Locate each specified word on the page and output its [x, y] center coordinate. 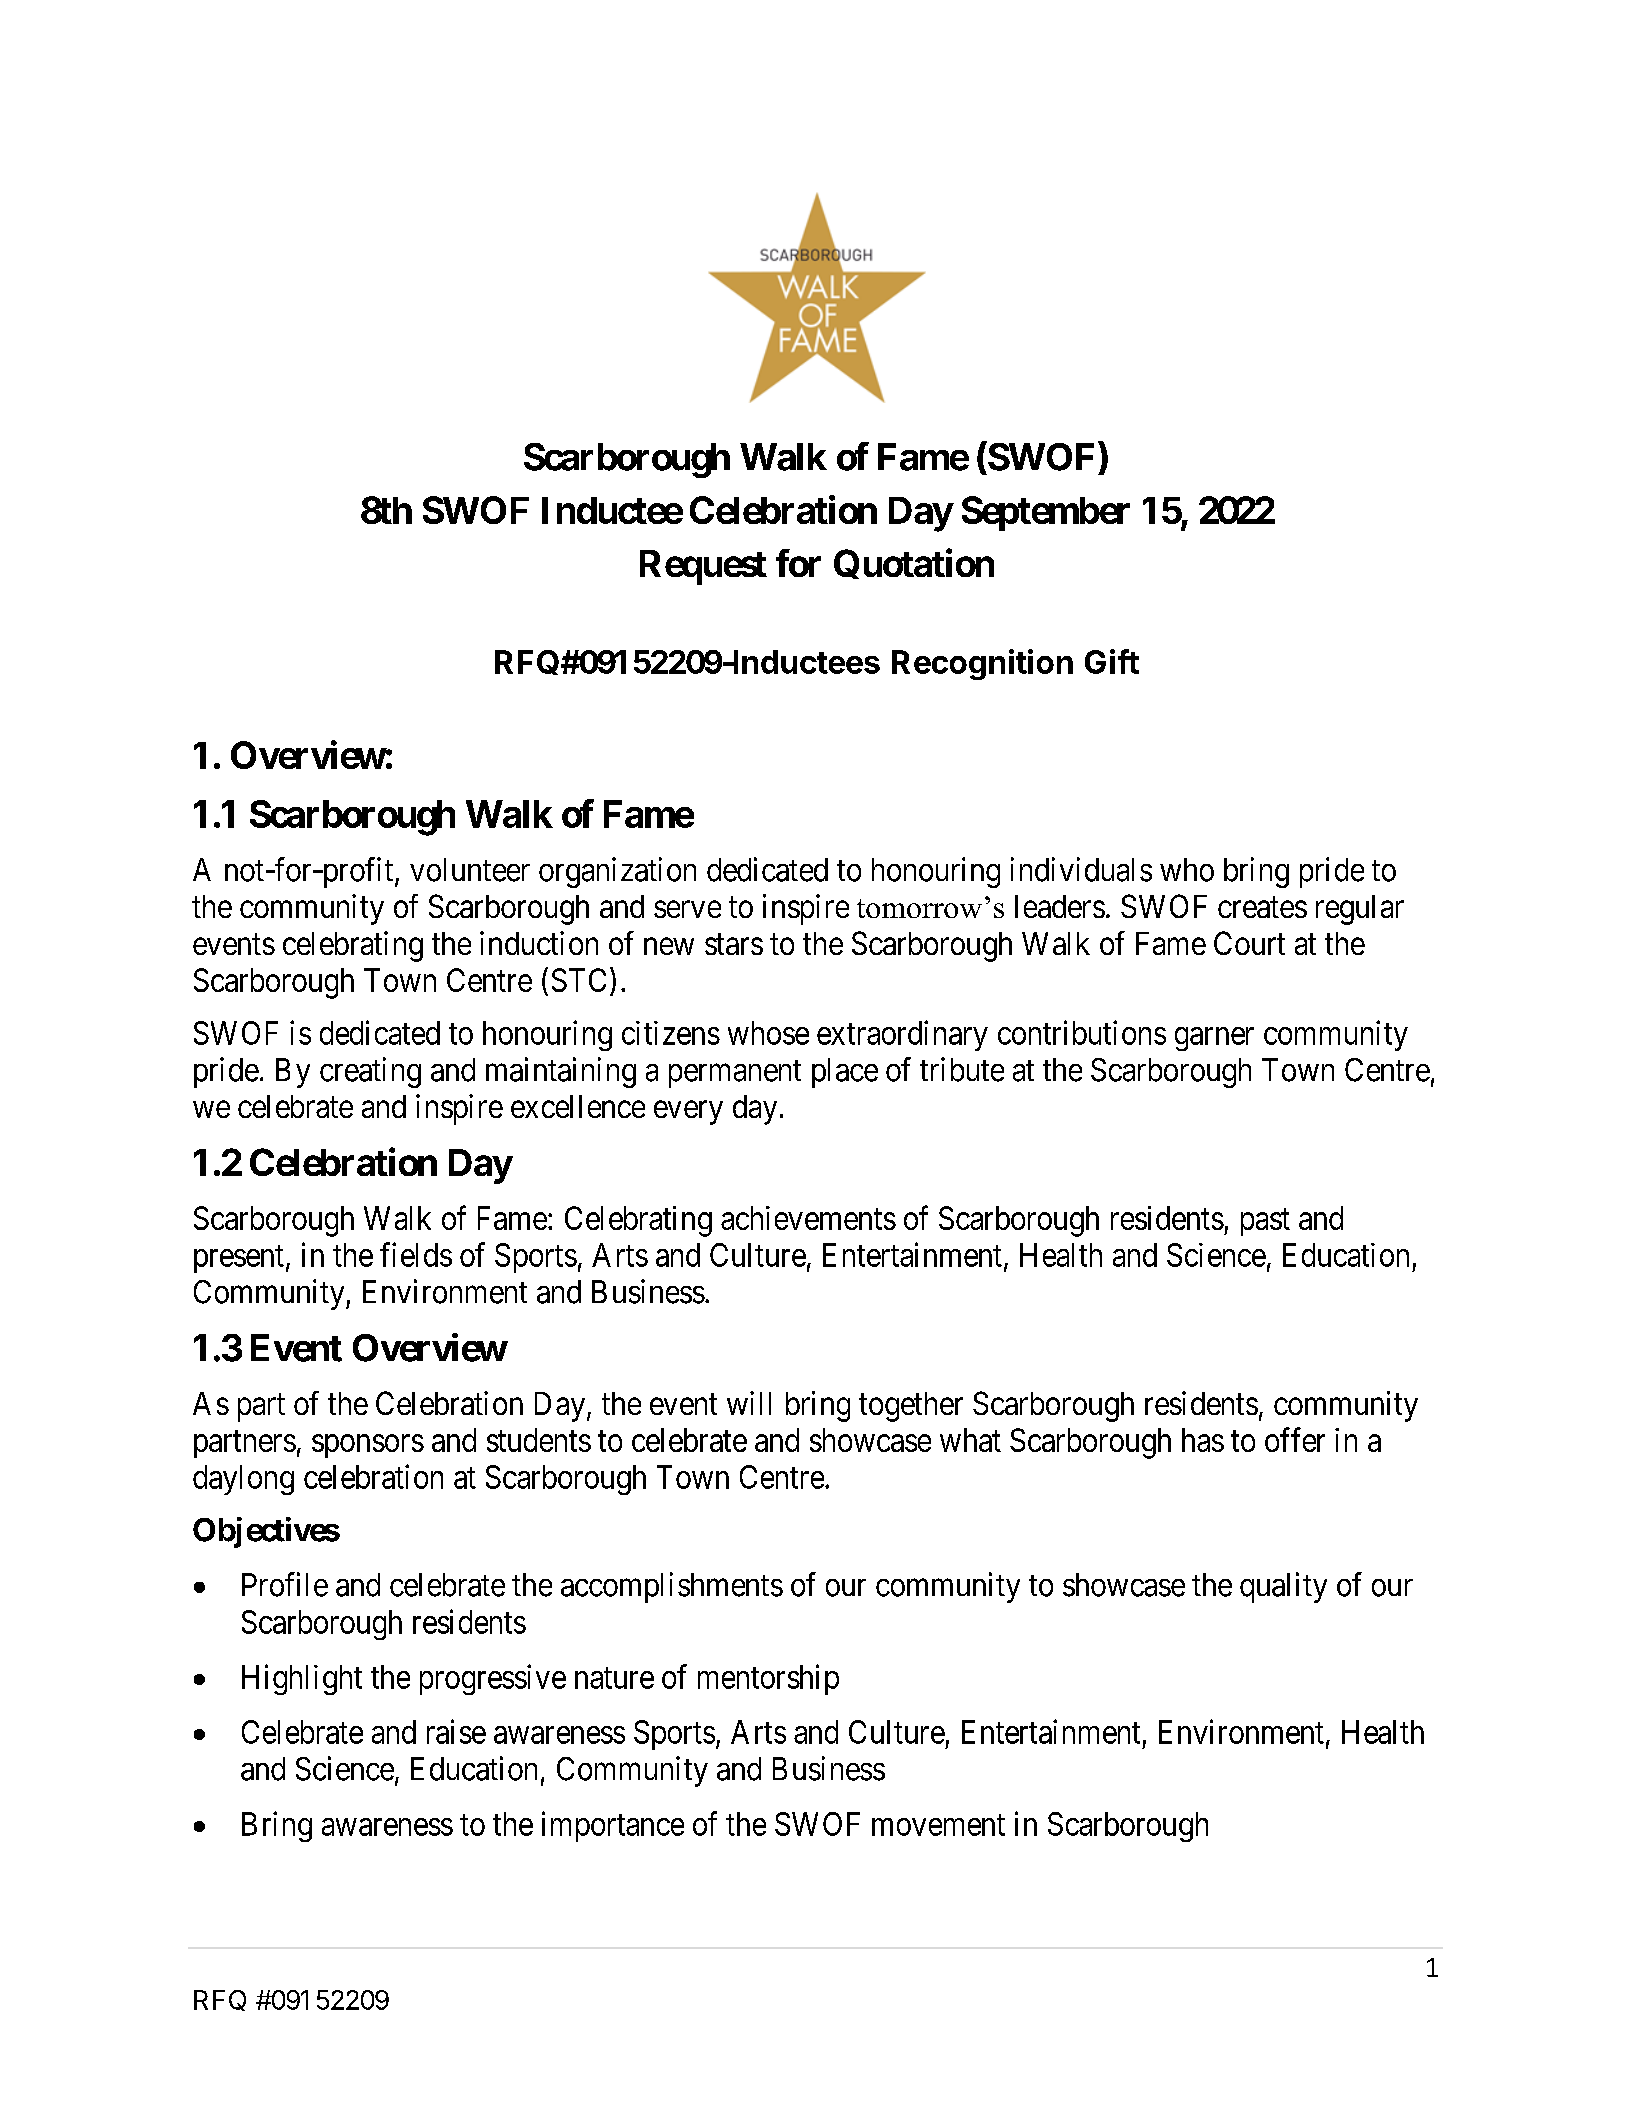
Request [703, 567]
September [1046, 513]
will [749, 1403]
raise [456, 1731]
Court [1249, 943]
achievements [808, 1218]
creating [370, 1072]
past [1265, 1222]
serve [687, 909]
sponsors [368, 1446]
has [1203, 1440]
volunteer [470, 870]
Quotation [914, 564]
